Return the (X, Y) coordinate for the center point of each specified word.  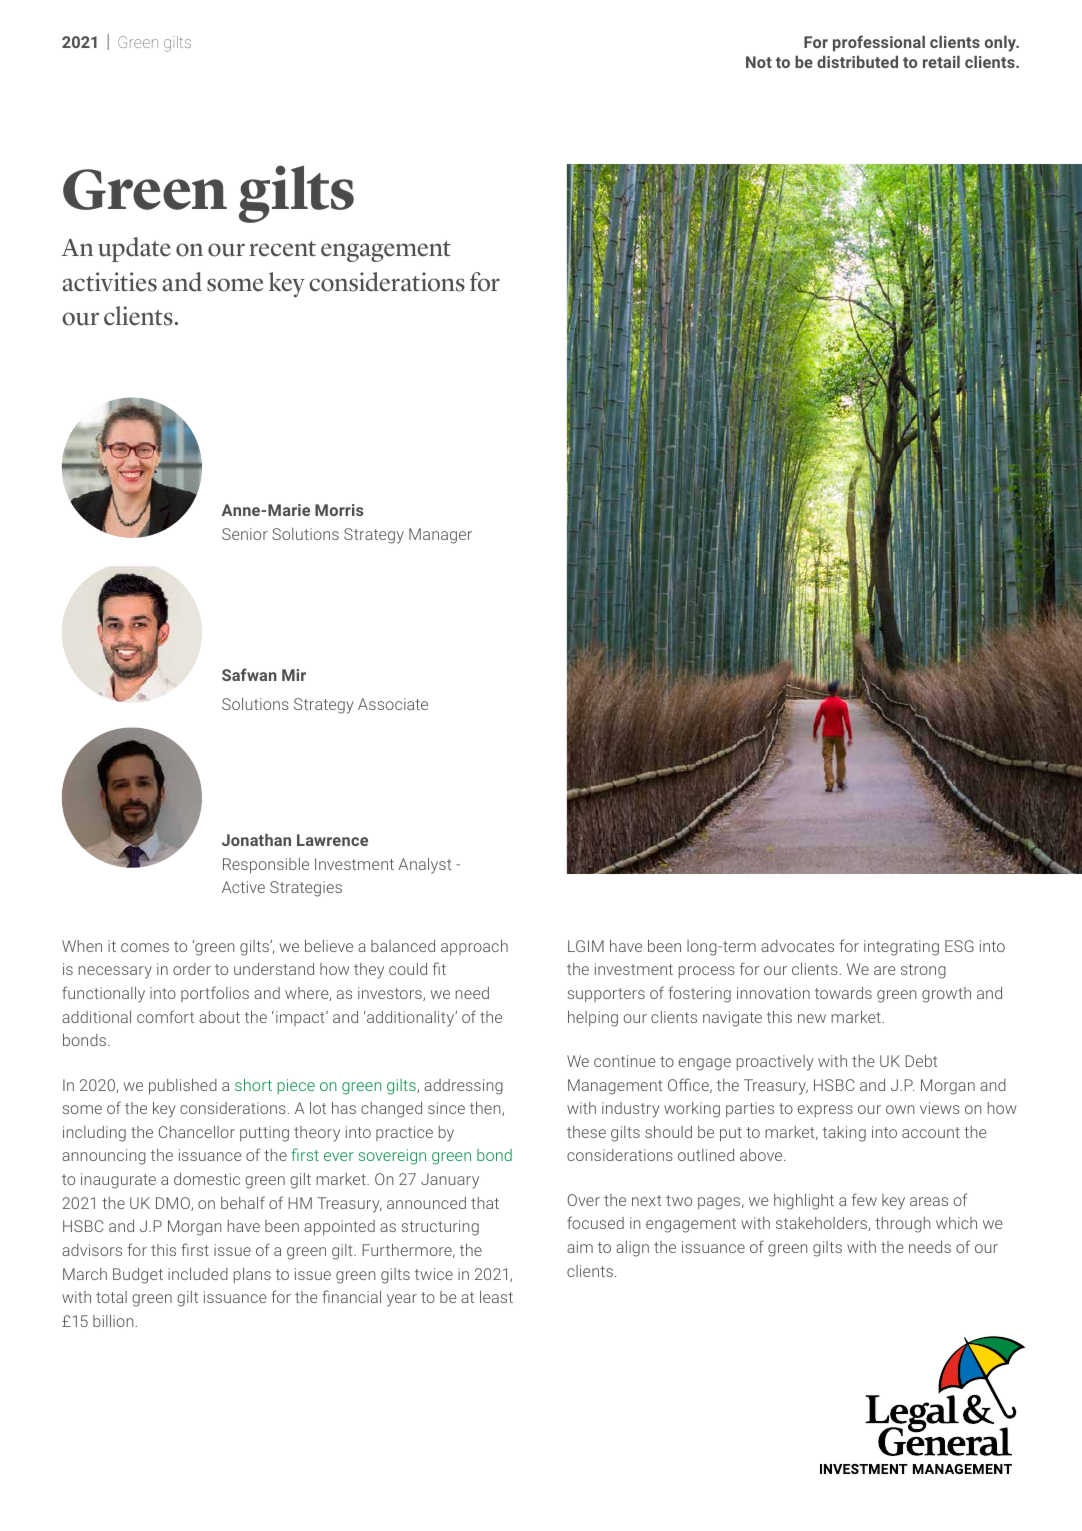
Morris (339, 510)
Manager (440, 536)
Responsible (266, 866)
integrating (901, 948)
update (134, 249)
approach (474, 947)
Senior (245, 534)
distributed (857, 61)
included (198, 1274)
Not (759, 62)
